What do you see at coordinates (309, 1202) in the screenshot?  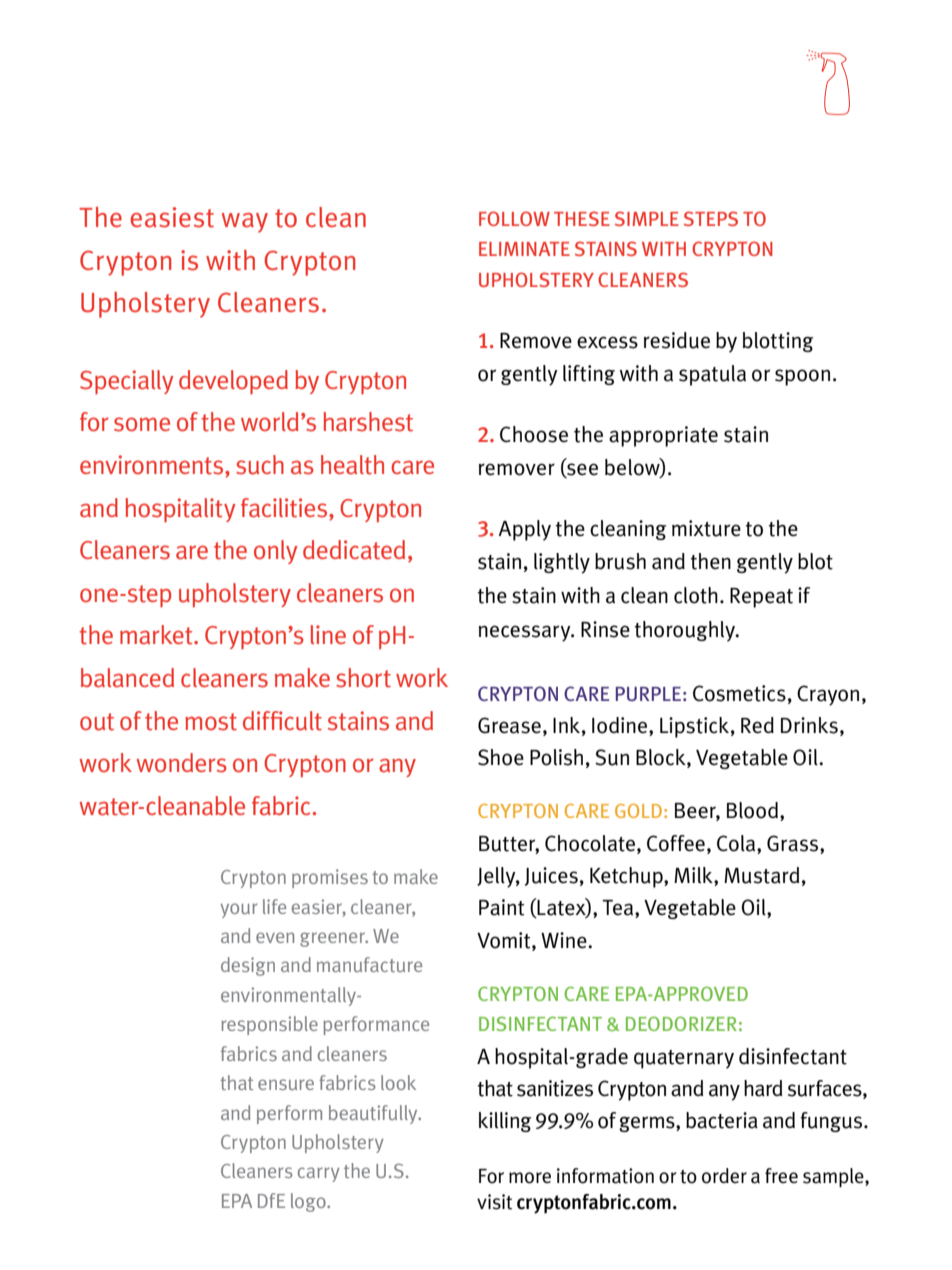 I see `logo` at bounding box center [309, 1202].
